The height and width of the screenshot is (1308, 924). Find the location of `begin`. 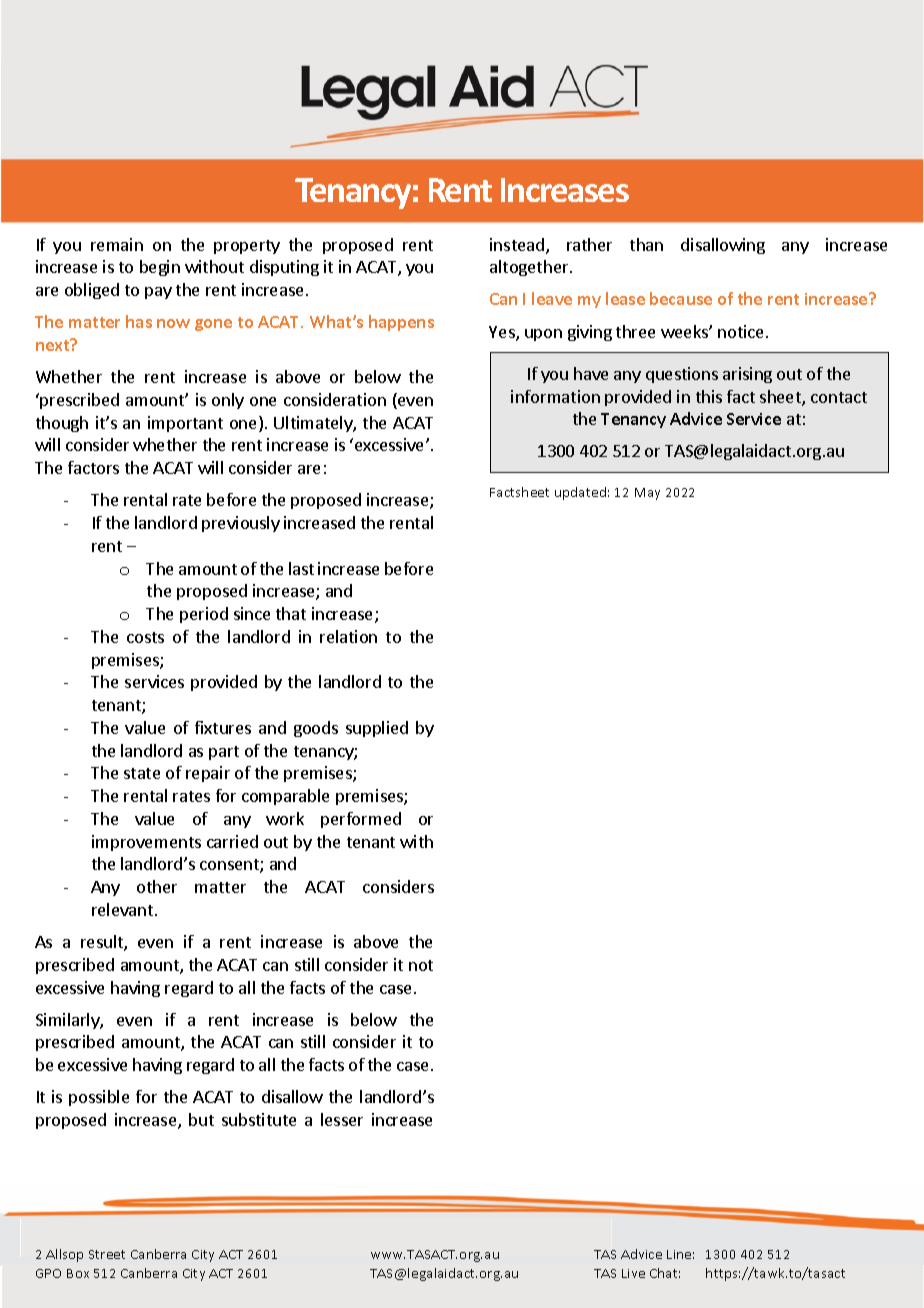

begin is located at coordinates (160, 268).
